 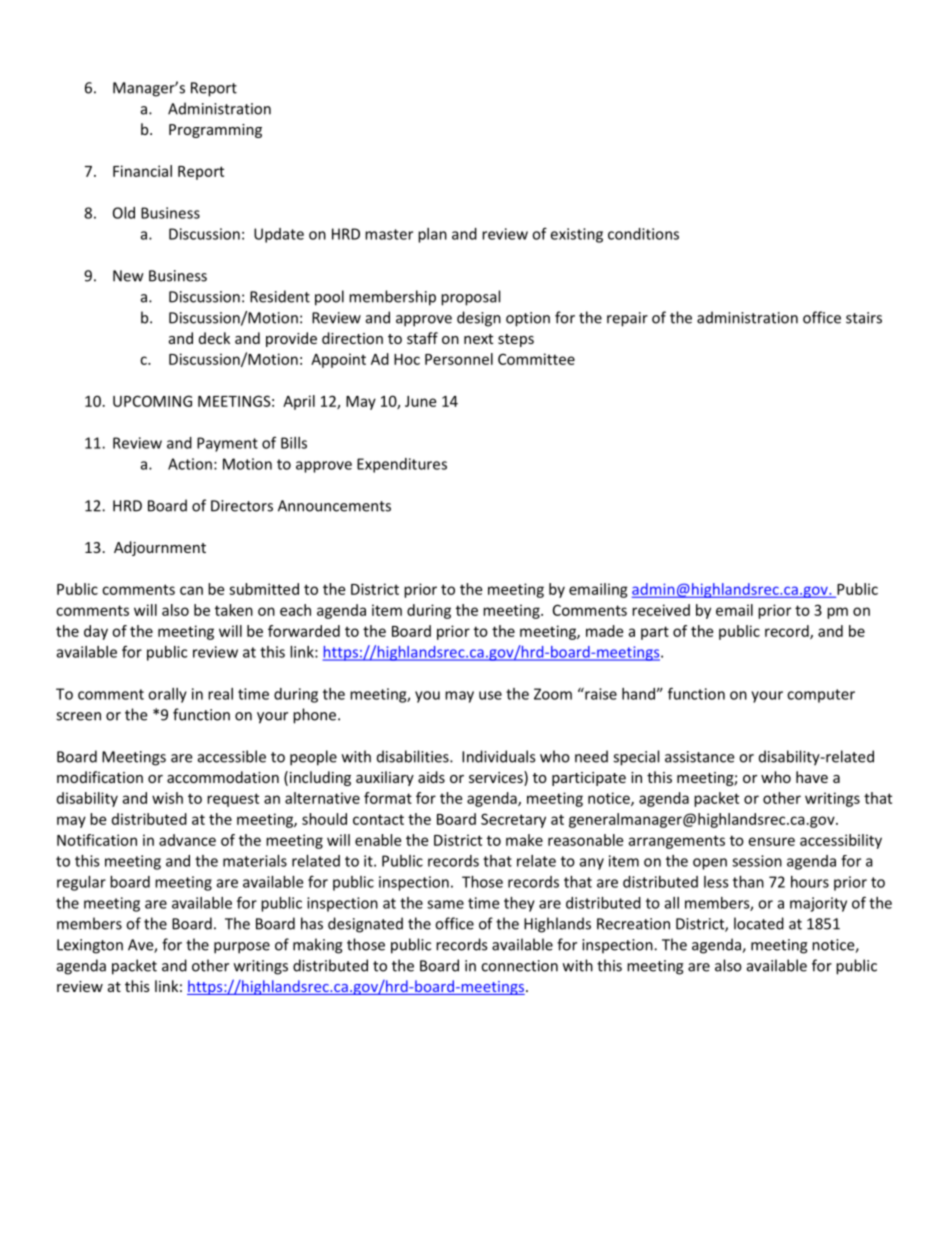 What do you see at coordinates (142, 171) in the document?
I see `Financial` at bounding box center [142, 171].
